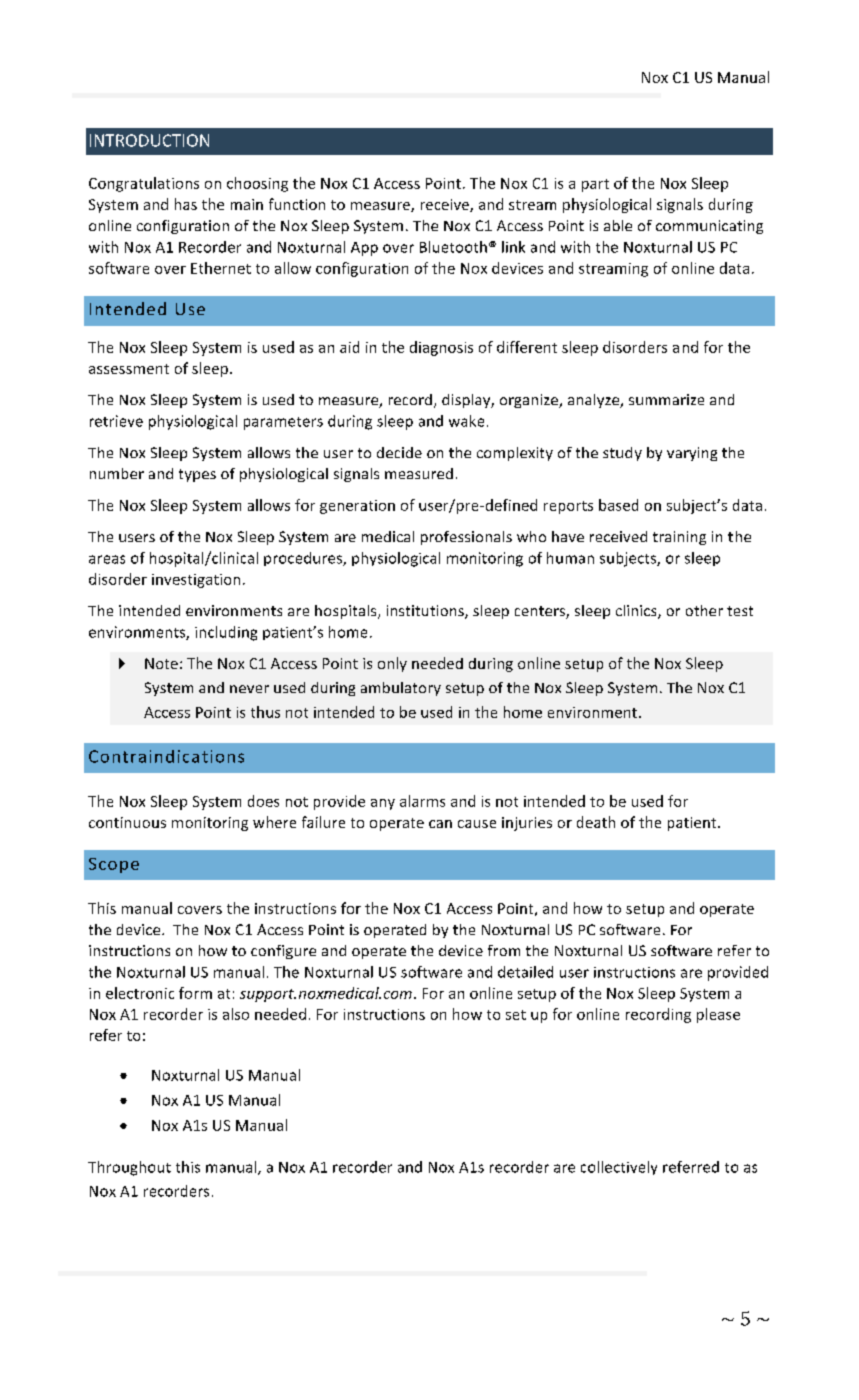 This screenshot has height=1400, width=859. I want to click on decide, so click(399, 452).
